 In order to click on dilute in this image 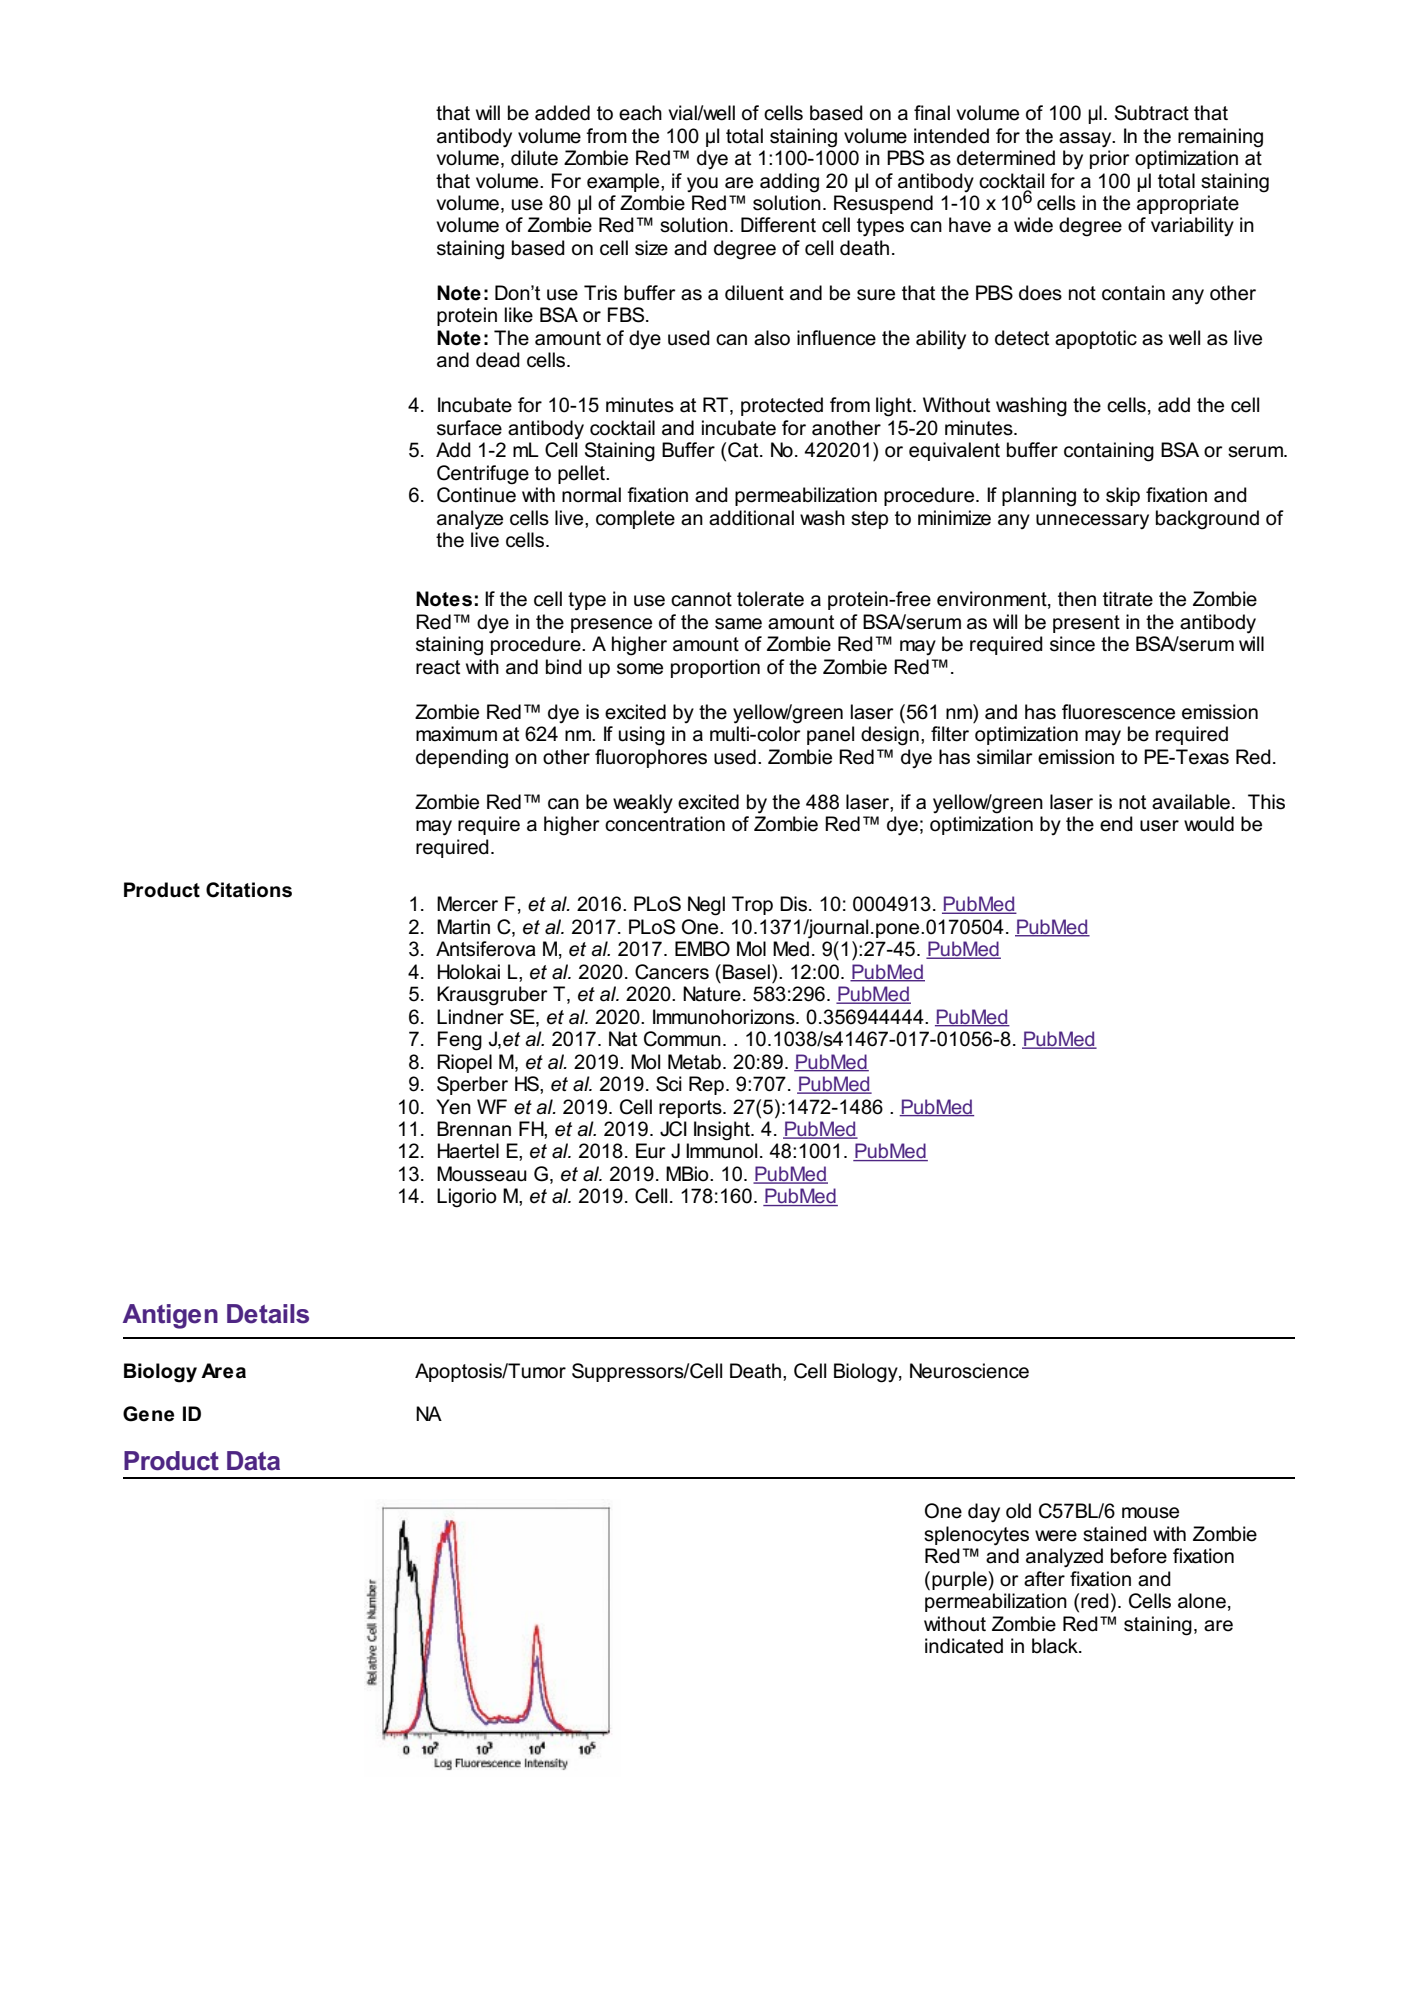, I will do `click(534, 158)`.
